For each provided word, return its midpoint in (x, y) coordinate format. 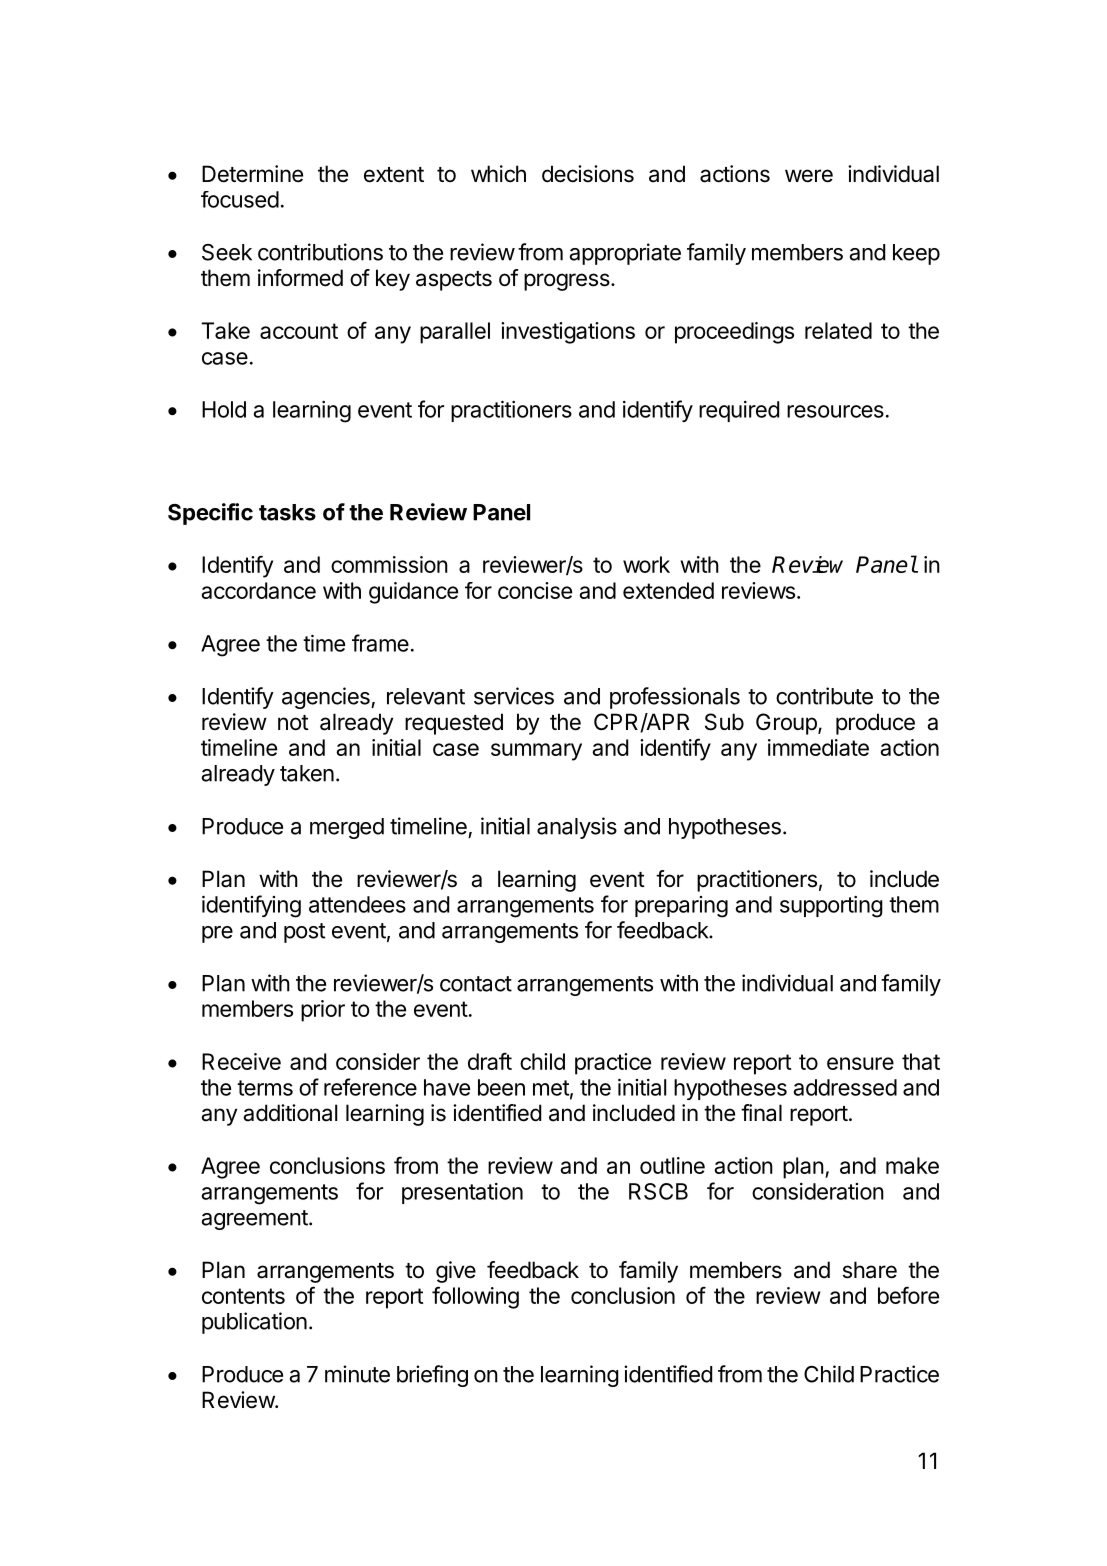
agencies (327, 698)
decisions (588, 174)
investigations (568, 333)
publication (254, 1323)
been (501, 1087)
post (304, 933)
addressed (845, 1087)
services (514, 696)
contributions (320, 252)
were (809, 176)
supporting (831, 907)
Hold (224, 409)
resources (835, 411)
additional (290, 1113)
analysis (577, 828)
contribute (824, 696)
